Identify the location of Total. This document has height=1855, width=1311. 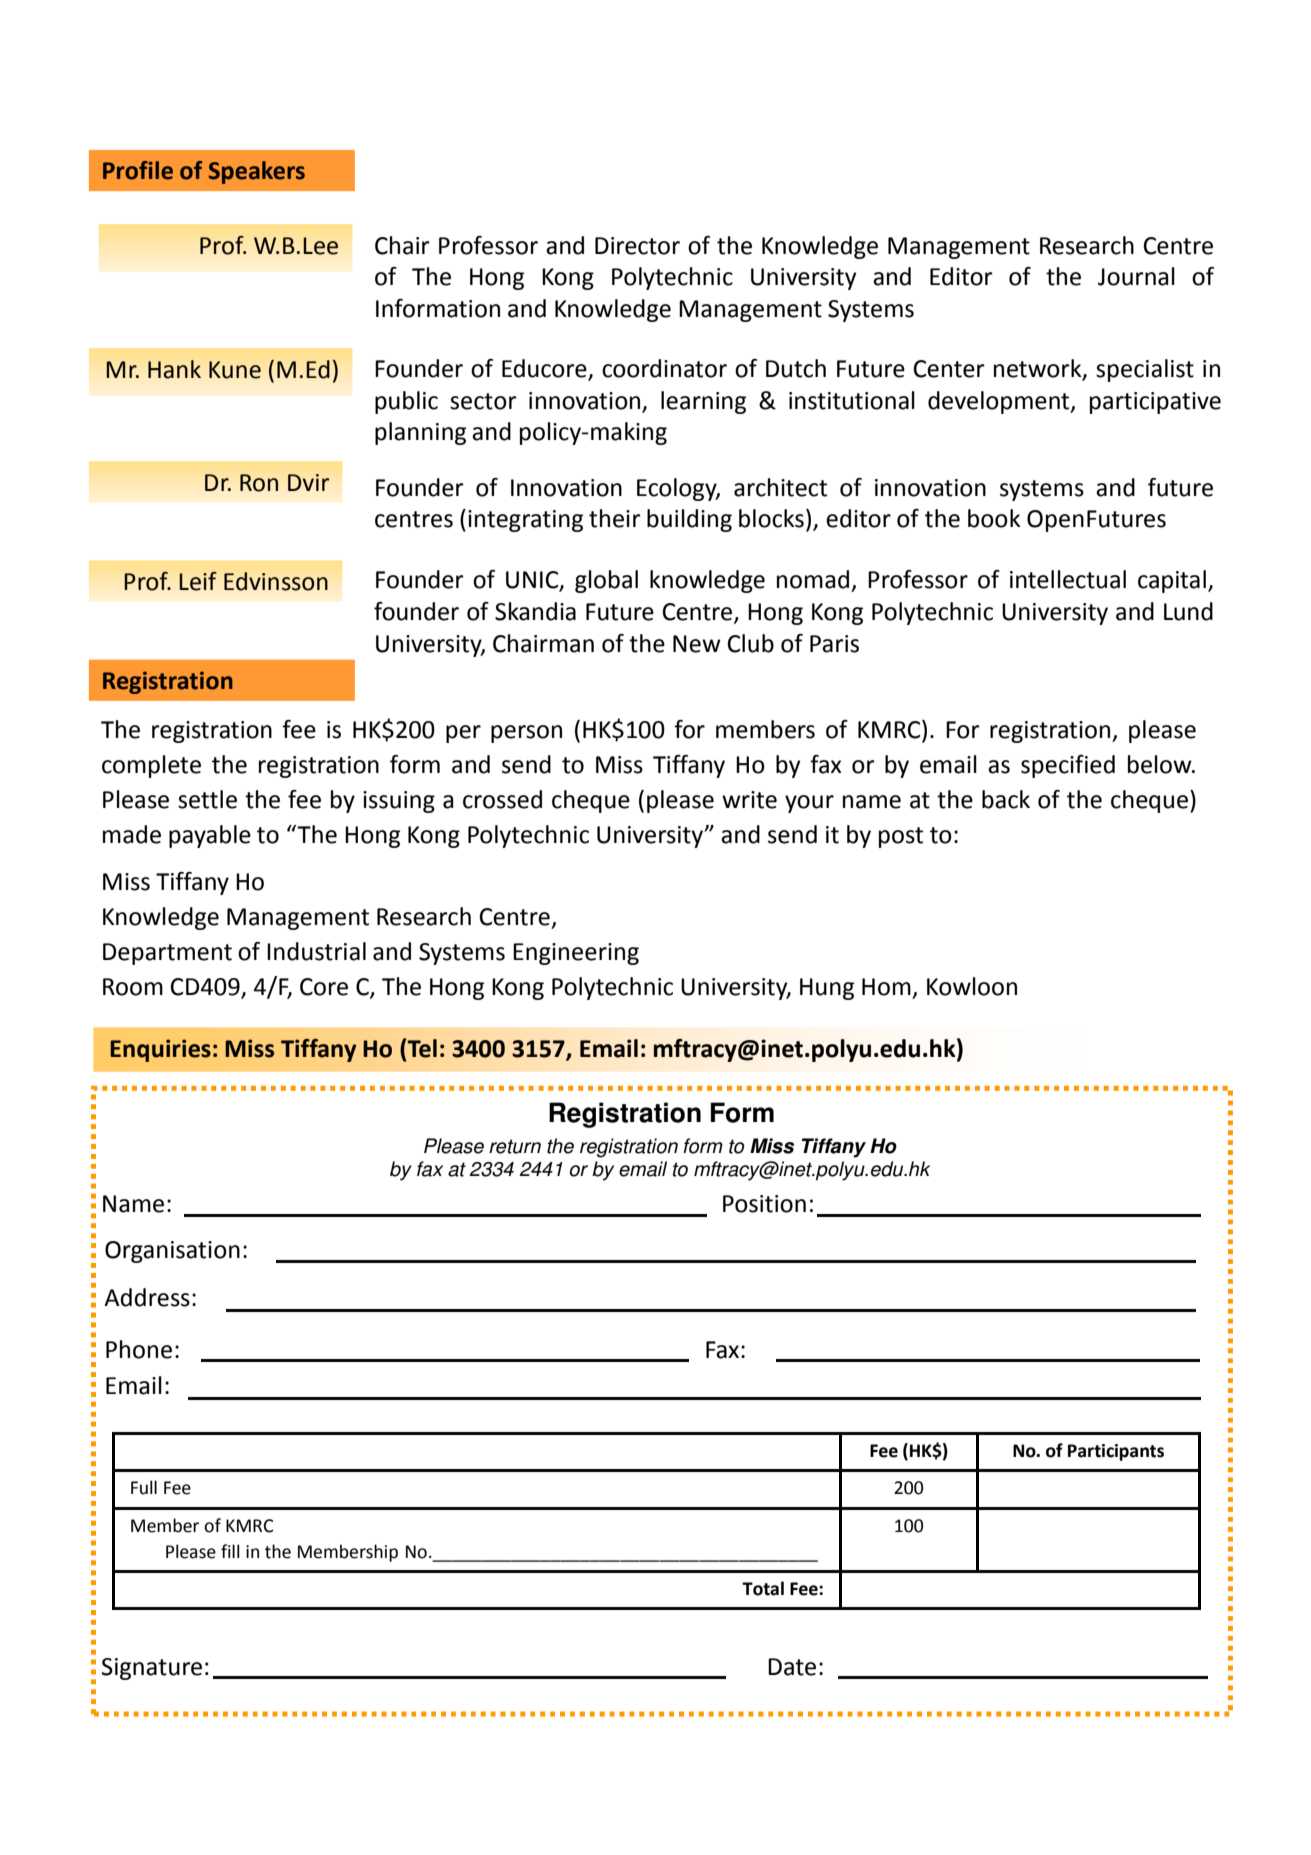
(763, 1588).
